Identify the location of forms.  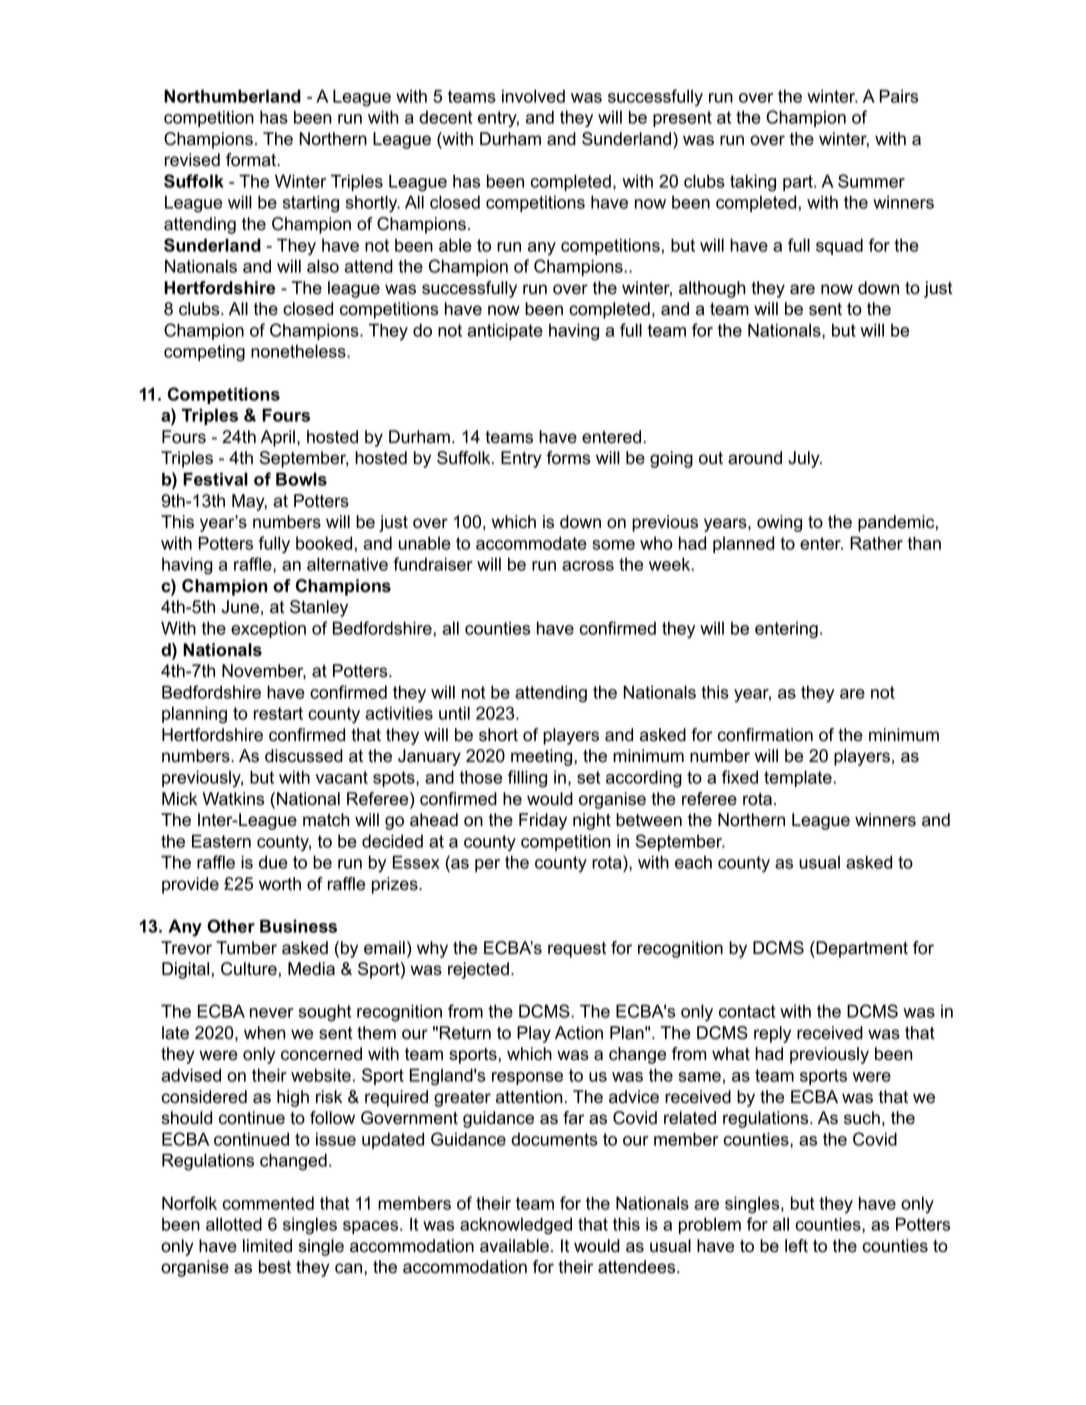
(568, 458).
